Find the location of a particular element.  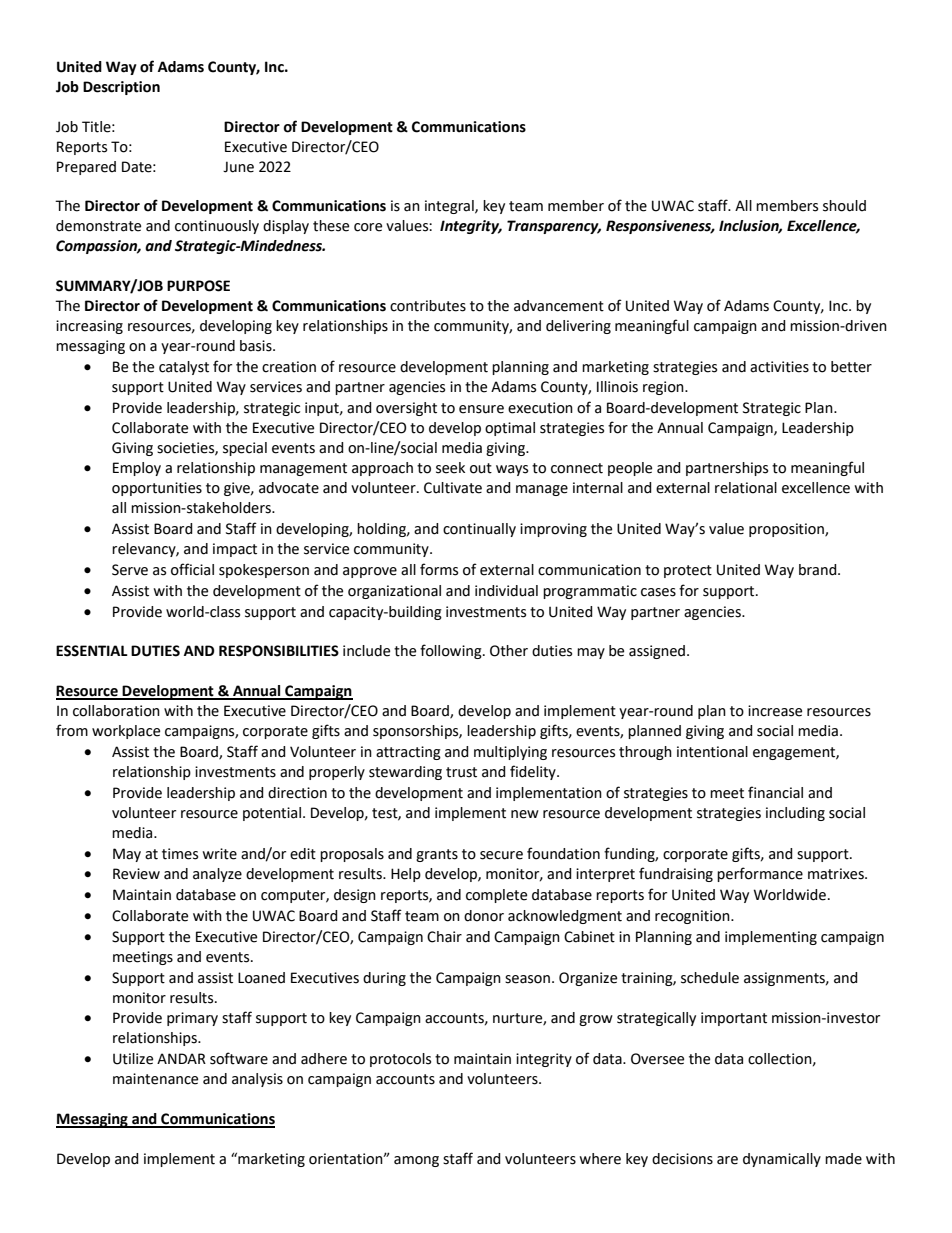

maintenance is located at coordinates (155, 1079).
